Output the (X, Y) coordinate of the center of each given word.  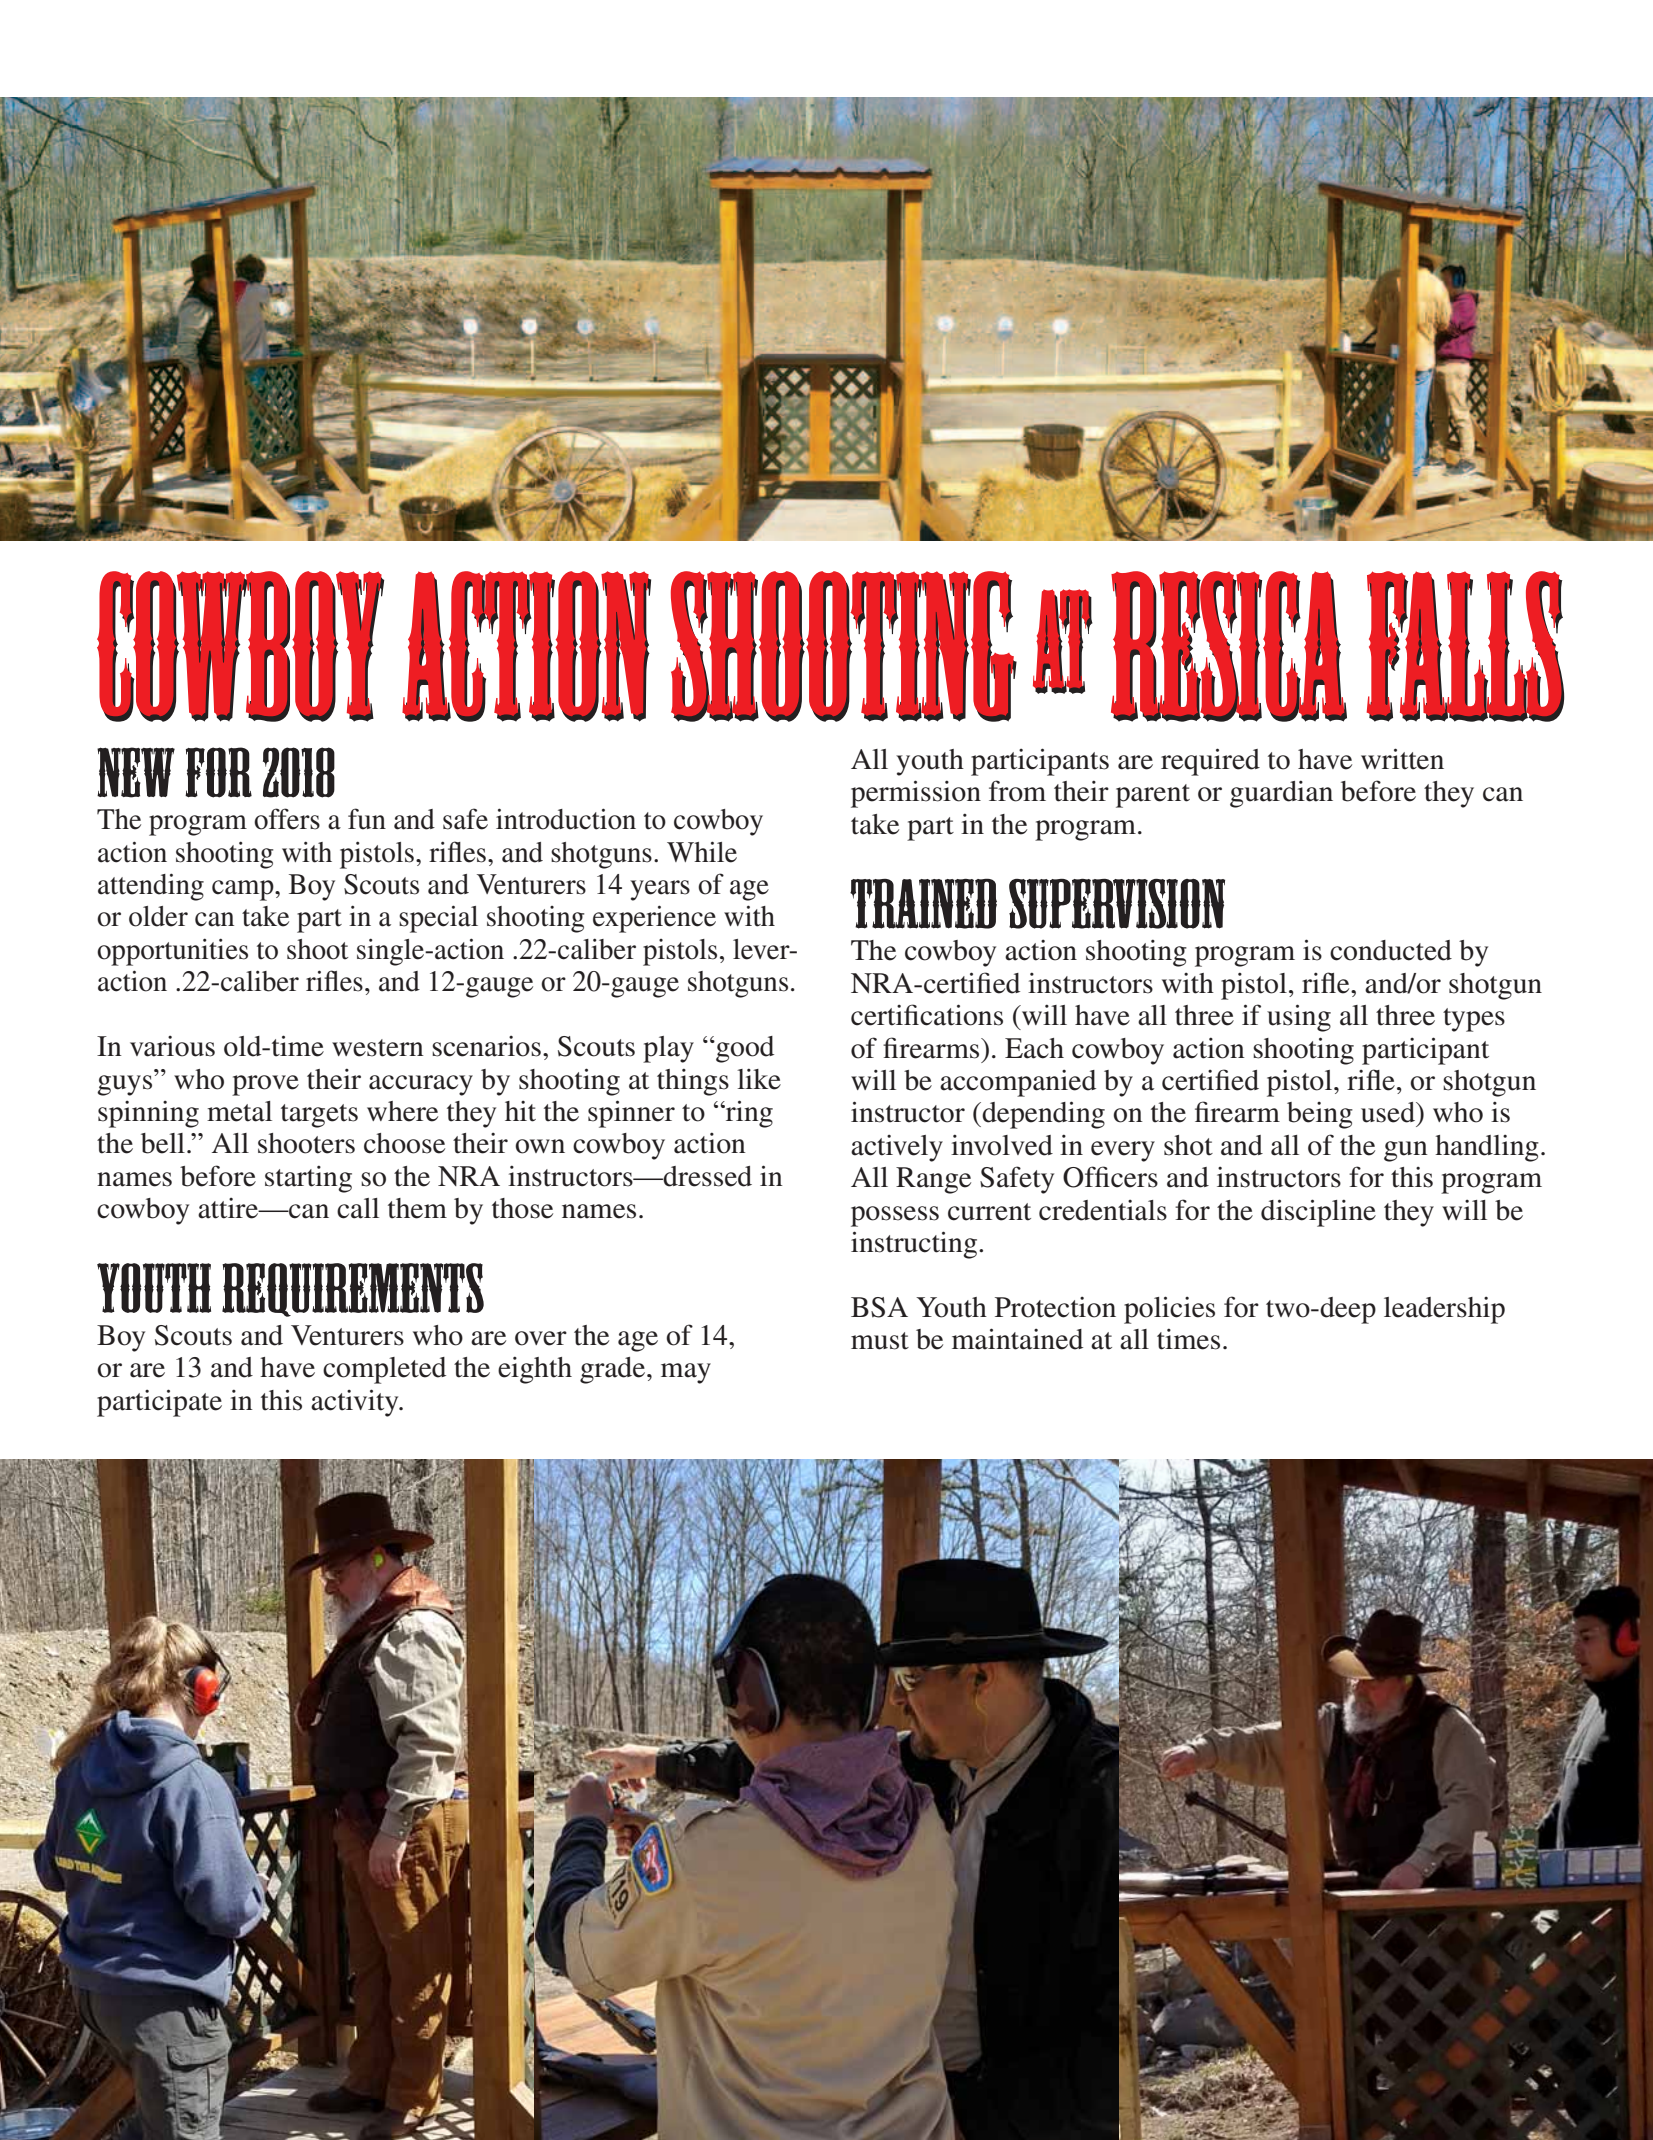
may (686, 1373)
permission (916, 794)
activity (356, 1403)
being (1320, 1115)
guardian (1281, 794)
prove (265, 1085)
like (759, 1079)
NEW (136, 772)
